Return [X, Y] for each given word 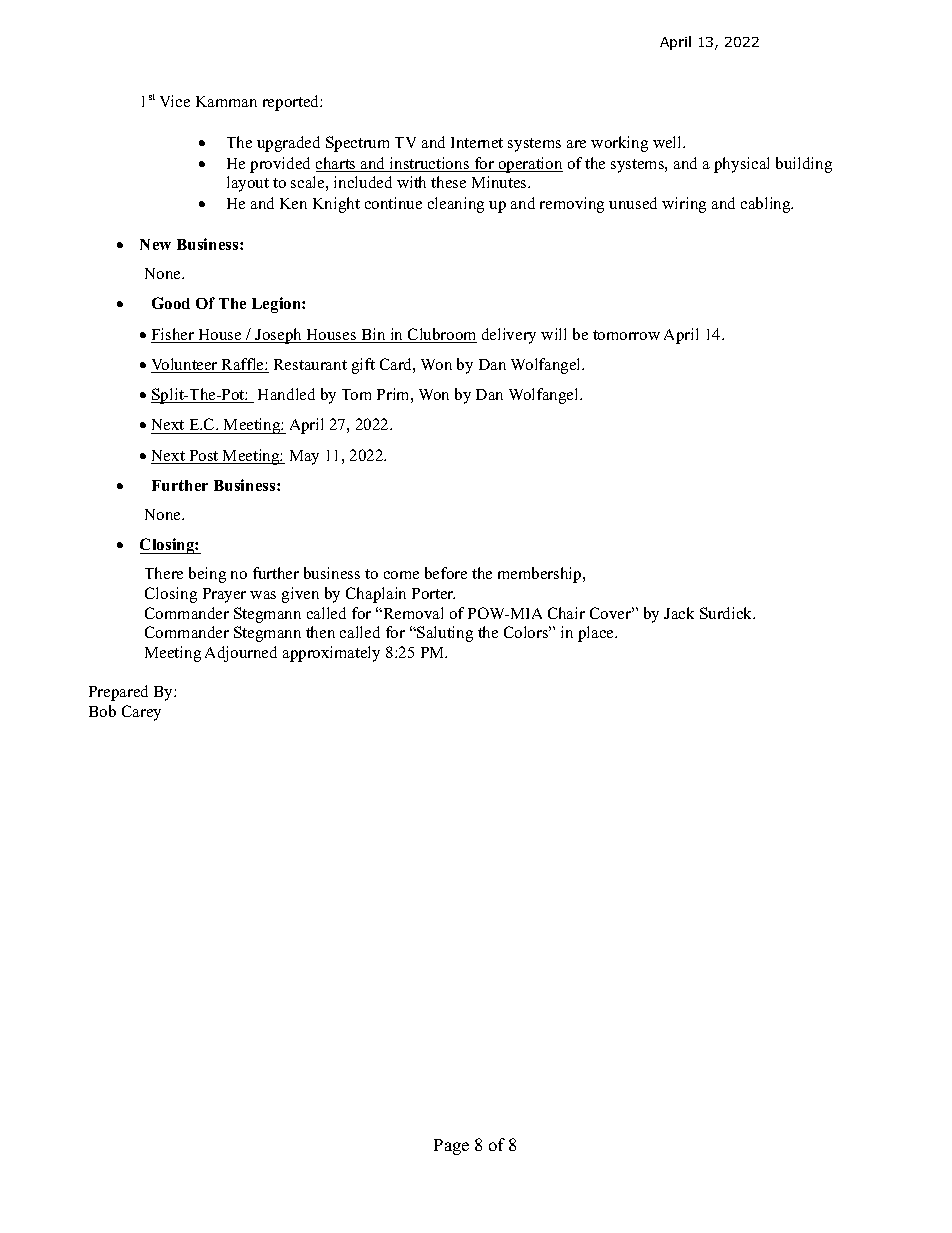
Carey [141, 713]
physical [741, 165]
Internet [477, 142]
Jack [679, 613]
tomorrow [626, 335]
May [304, 457]
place [597, 634]
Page [451, 1147]
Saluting [444, 634]
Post [204, 457]
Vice [175, 101]
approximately [331, 654]
